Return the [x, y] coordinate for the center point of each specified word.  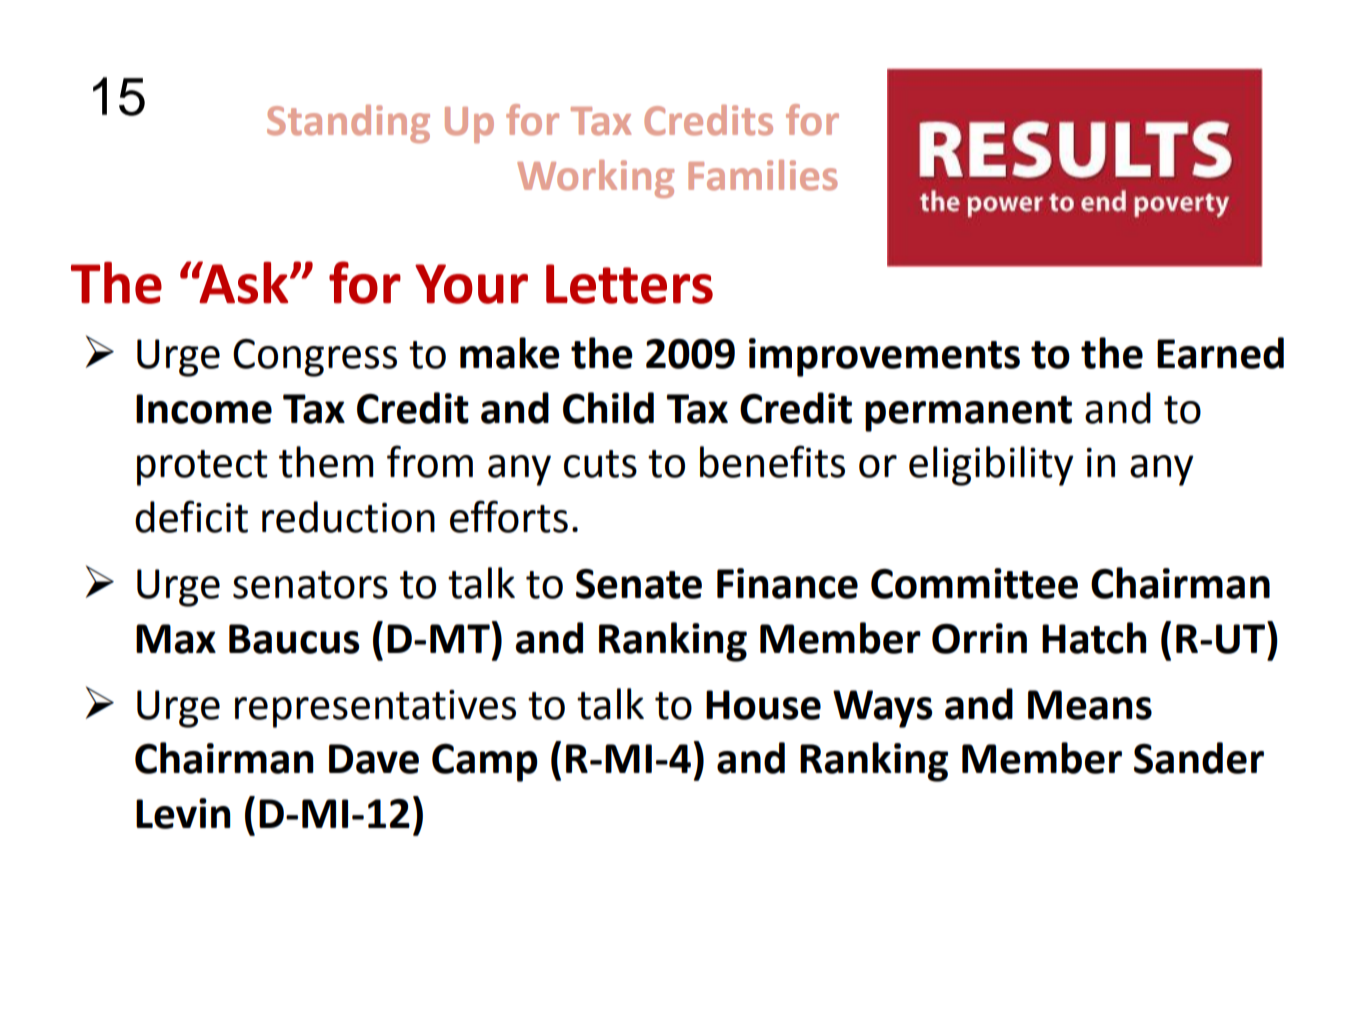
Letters [629, 284]
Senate [639, 584]
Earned [1220, 353]
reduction [348, 517]
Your [471, 284]
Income [204, 409]
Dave [374, 759]
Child [608, 408]
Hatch [1094, 638]
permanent [968, 414]
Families [763, 175]
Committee [974, 583]
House [763, 705]
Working [595, 179]
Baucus [294, 639]
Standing [348, 124]
